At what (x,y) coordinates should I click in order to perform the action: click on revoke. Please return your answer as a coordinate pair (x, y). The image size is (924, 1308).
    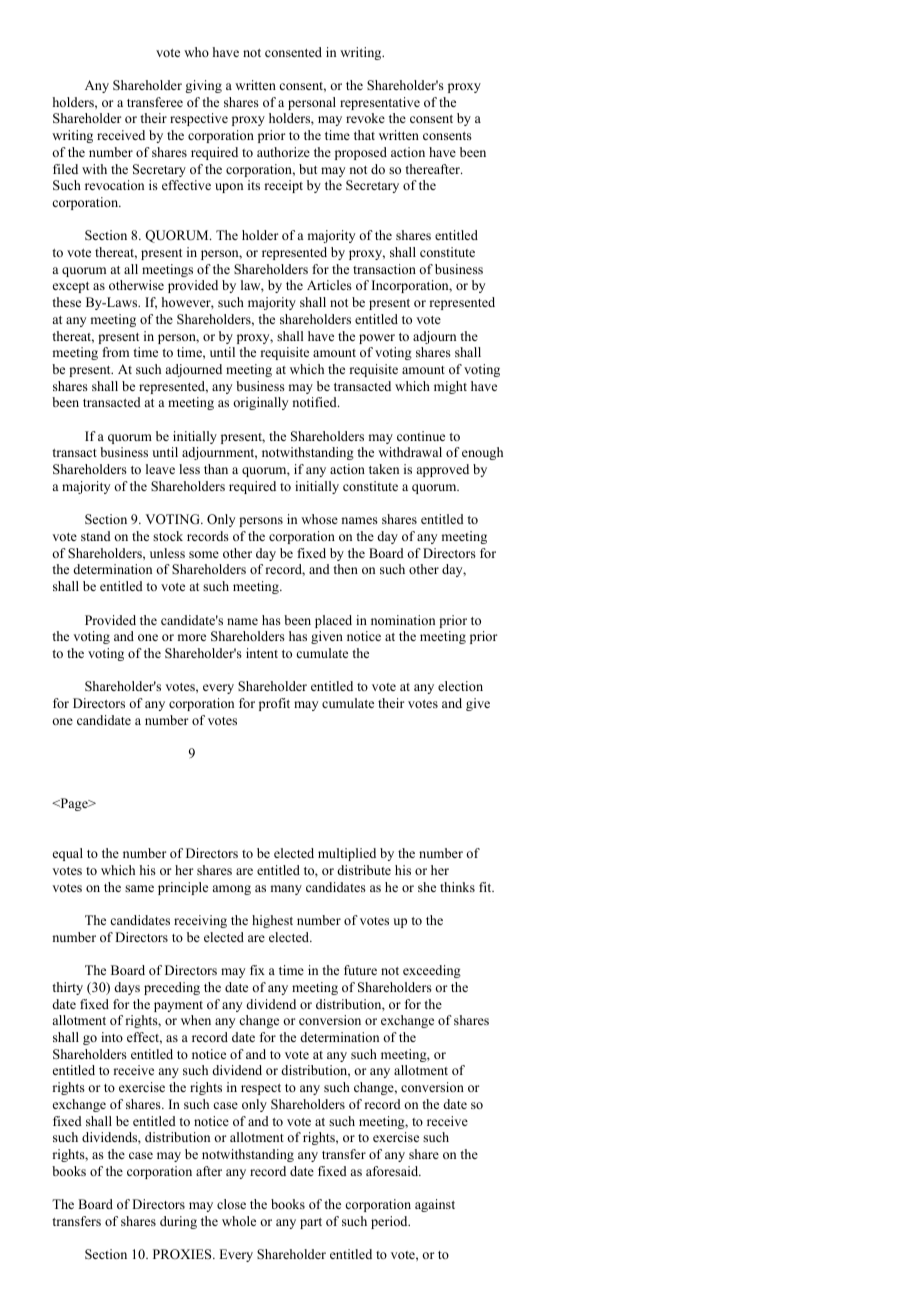
    Looking at the image, I should click on (365, 118).
